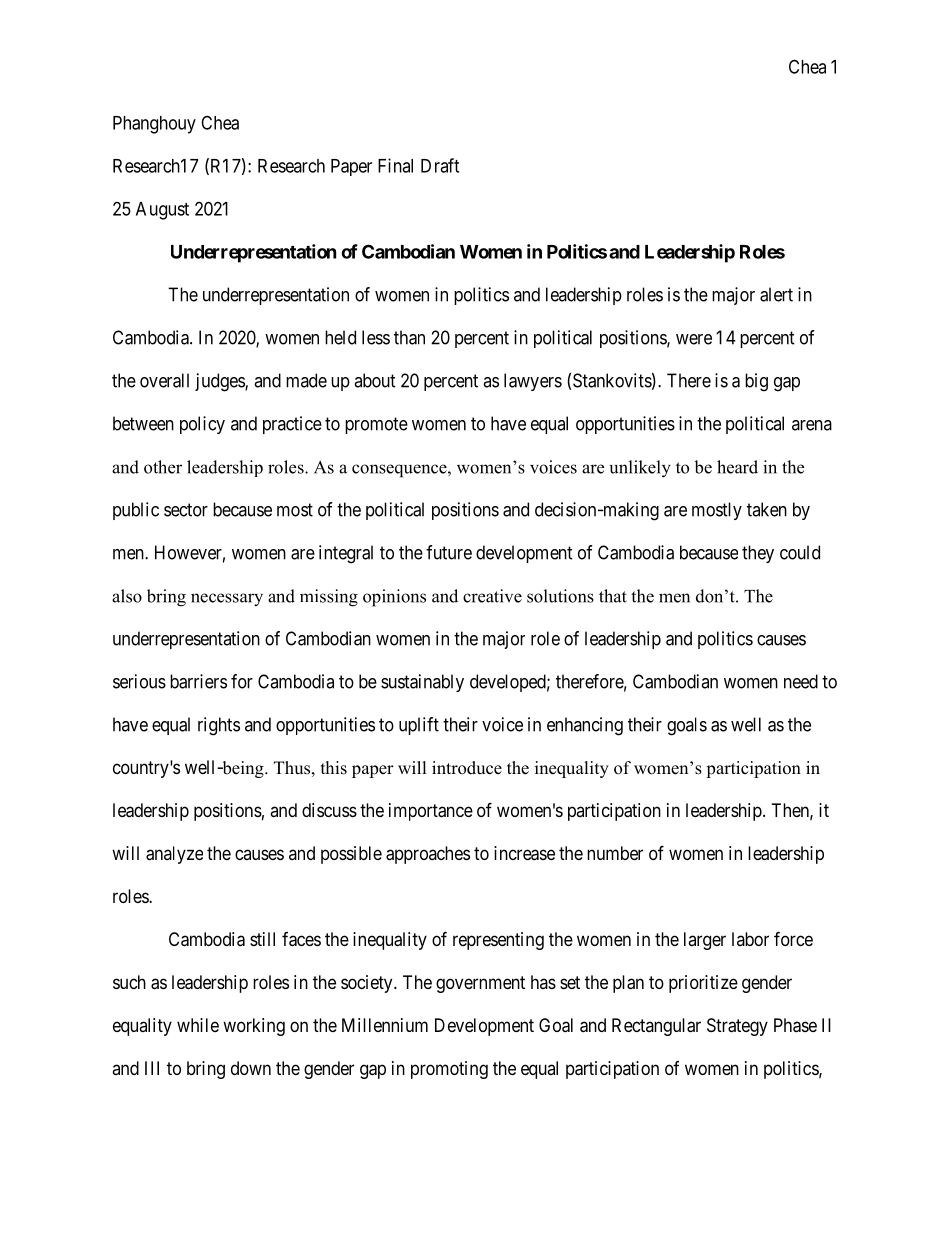  Describe the element at coordinates (174, 855) in the page. I see `analyze` at that location.
